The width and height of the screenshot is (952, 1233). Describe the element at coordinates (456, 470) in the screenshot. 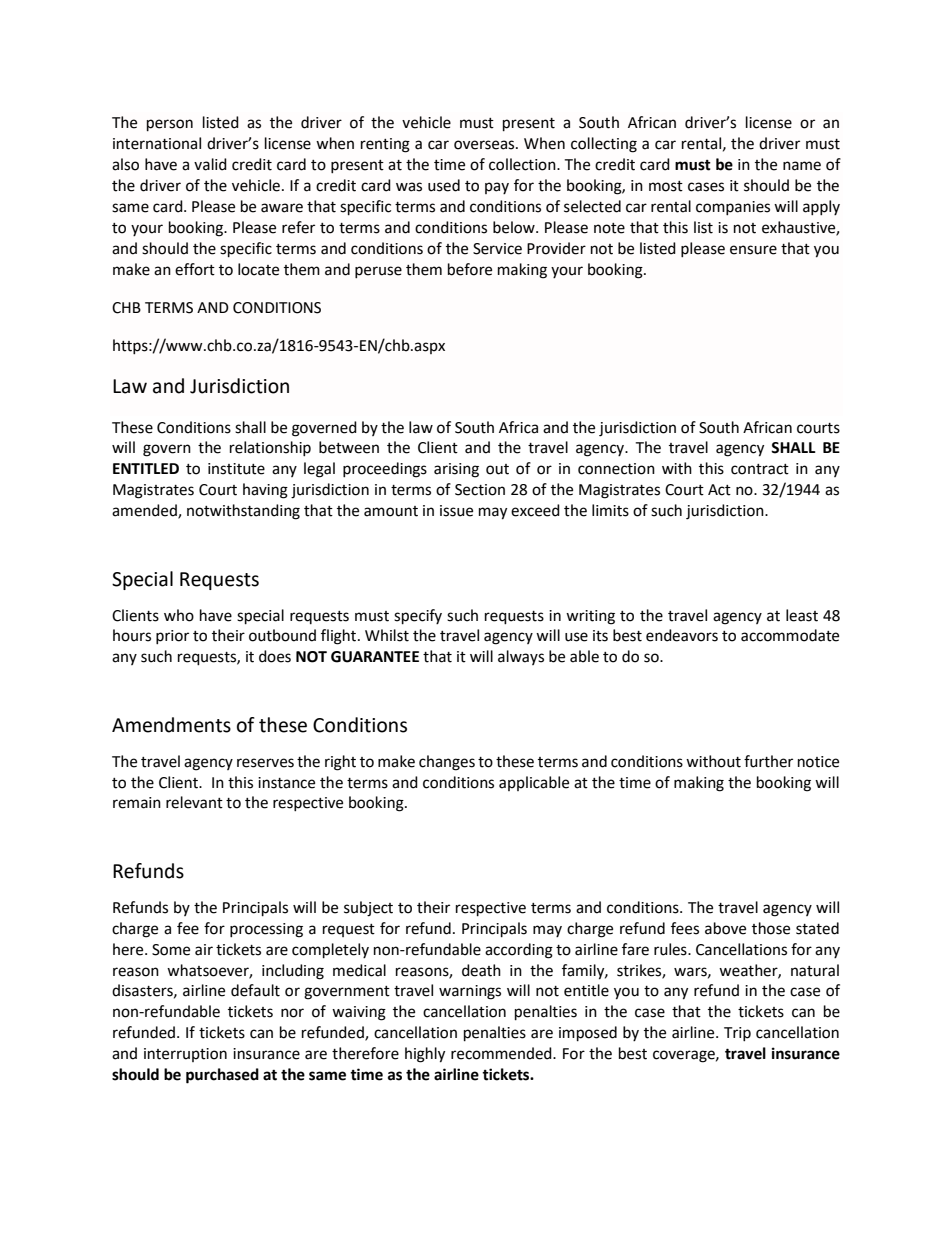

I see `arising` at that location.
